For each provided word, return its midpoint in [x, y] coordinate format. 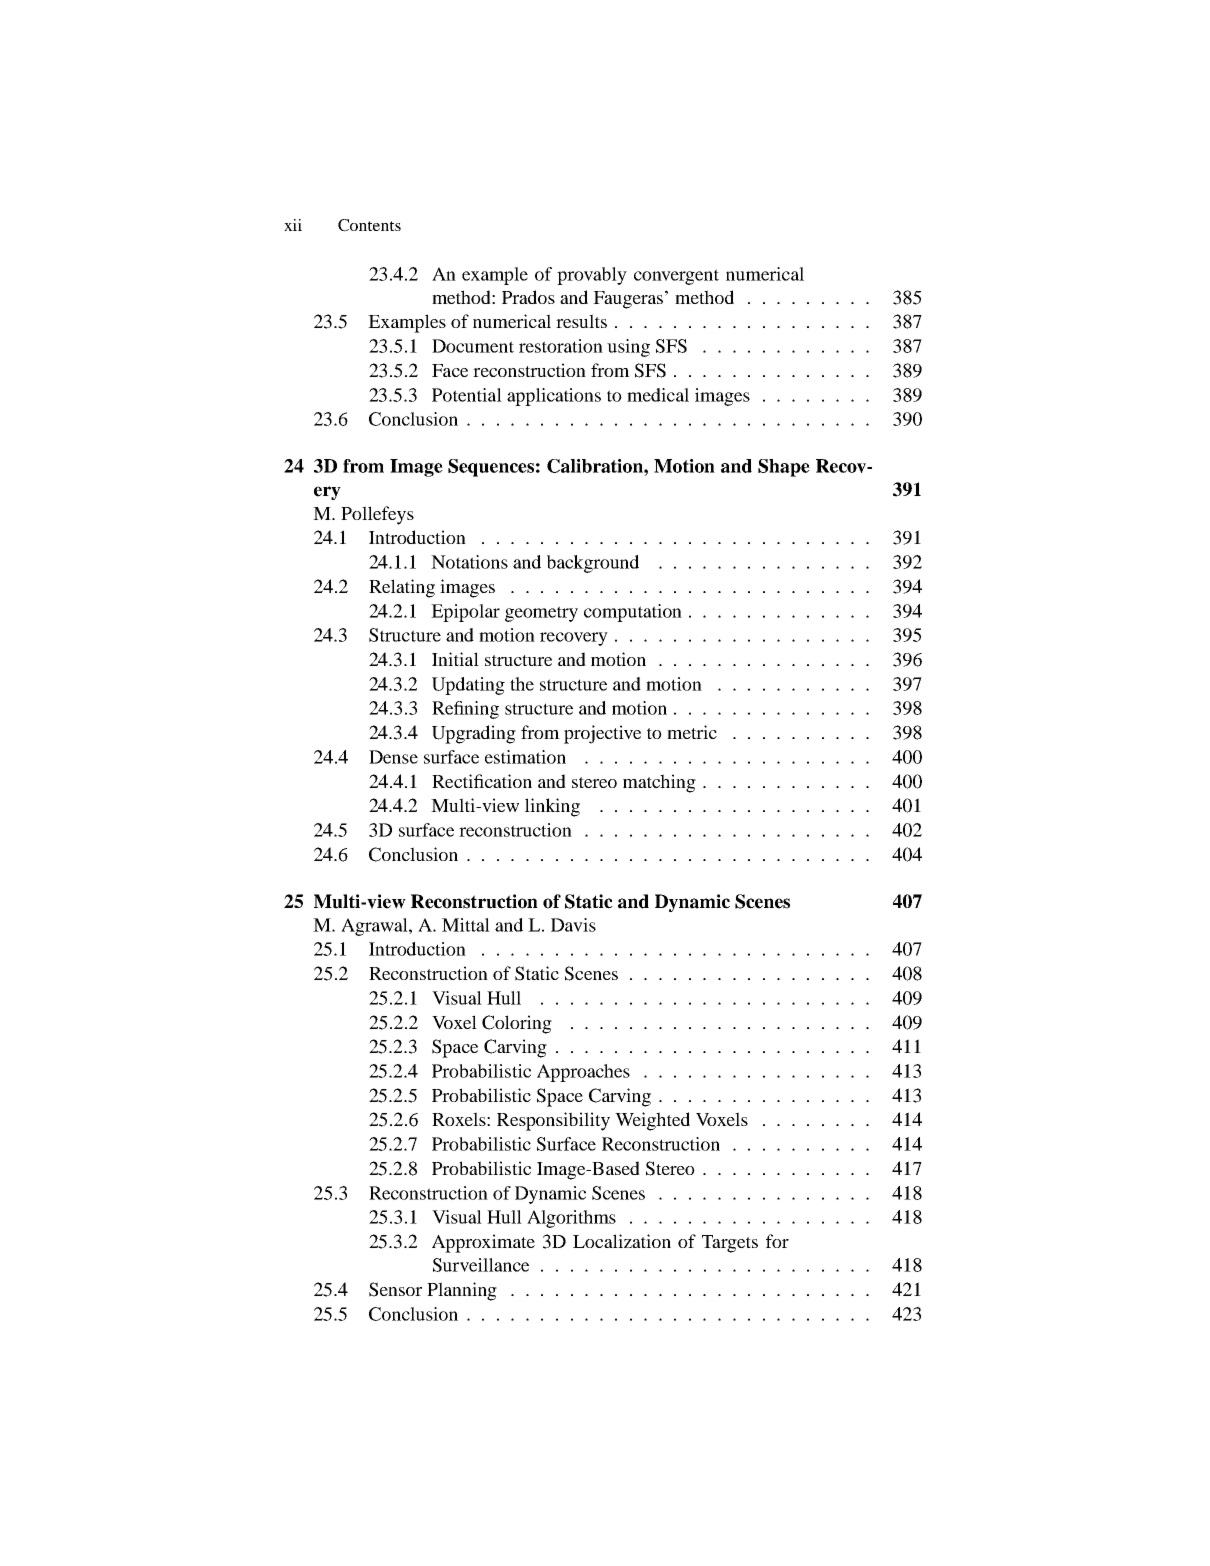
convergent [676, 277]
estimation [525, 757]
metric [692, 732]
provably [592, 276]
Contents [369, 225]
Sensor [395, 1289]
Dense [393, 757]
